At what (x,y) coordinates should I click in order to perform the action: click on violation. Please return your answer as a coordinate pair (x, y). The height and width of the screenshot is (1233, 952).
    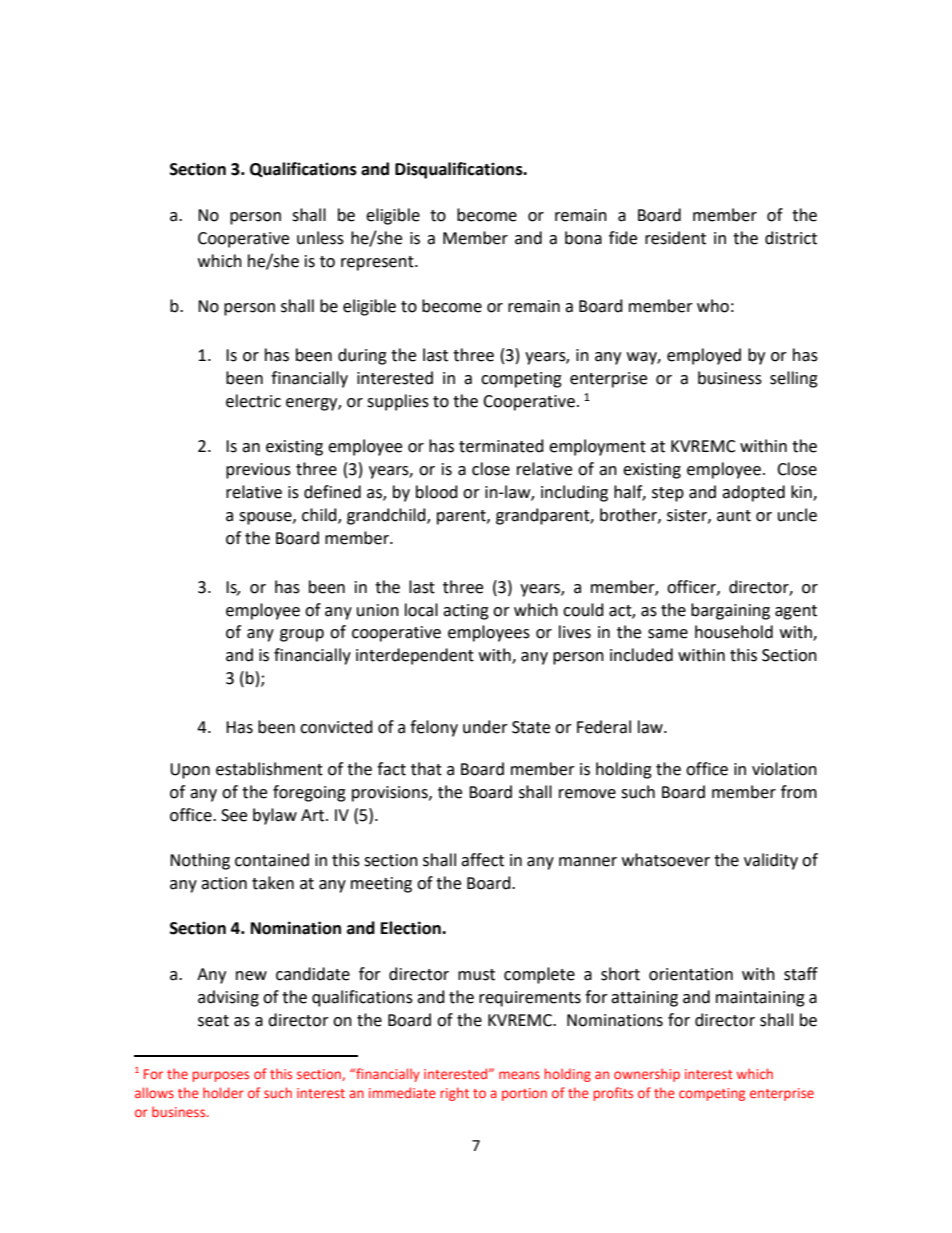
    Looking at the image, I should click on (784, 769).
